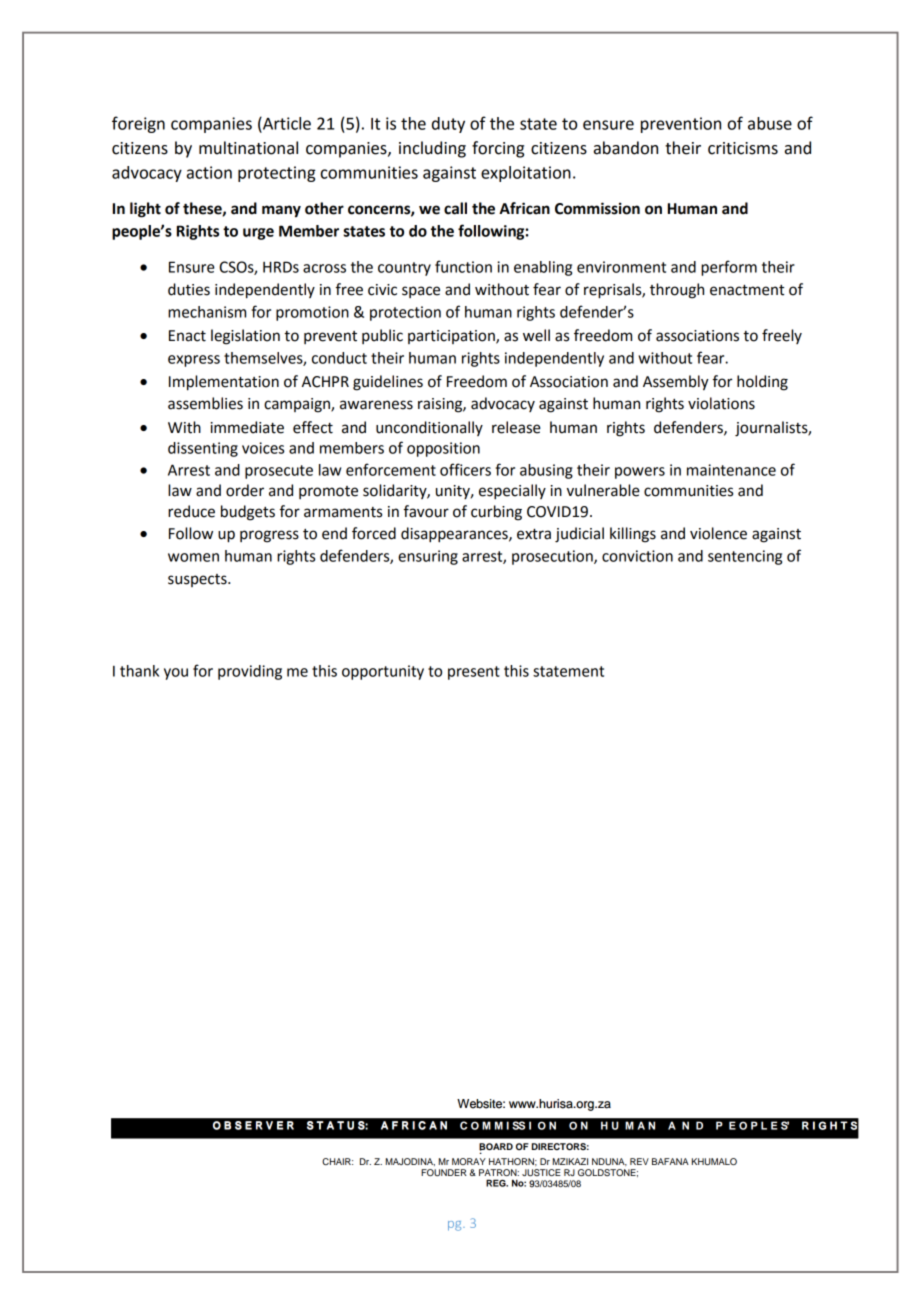 The image size is (924, 1308). I want to click on including, so click(432, 149).
